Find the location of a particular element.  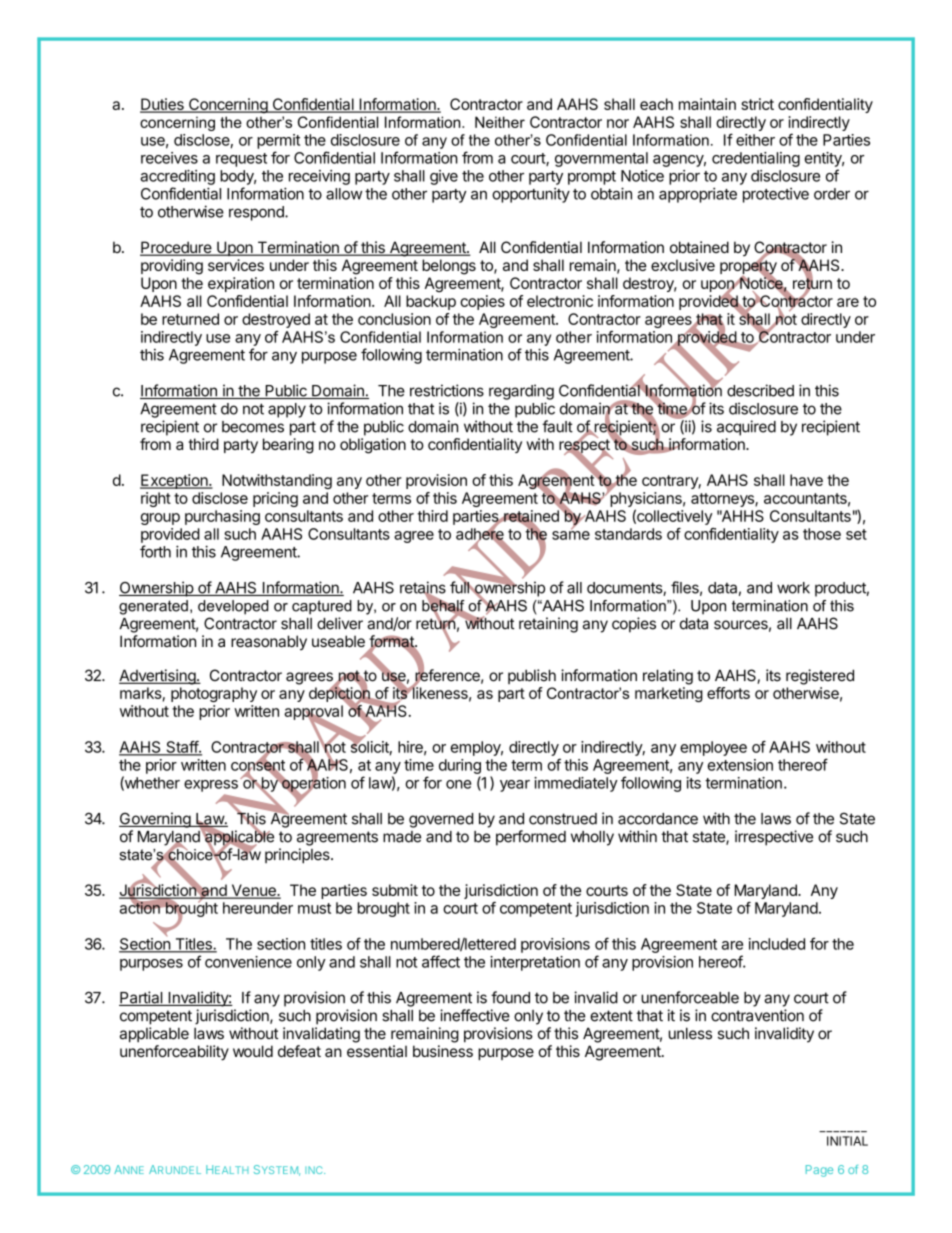

Page is located at coordinates (819, 1171).
